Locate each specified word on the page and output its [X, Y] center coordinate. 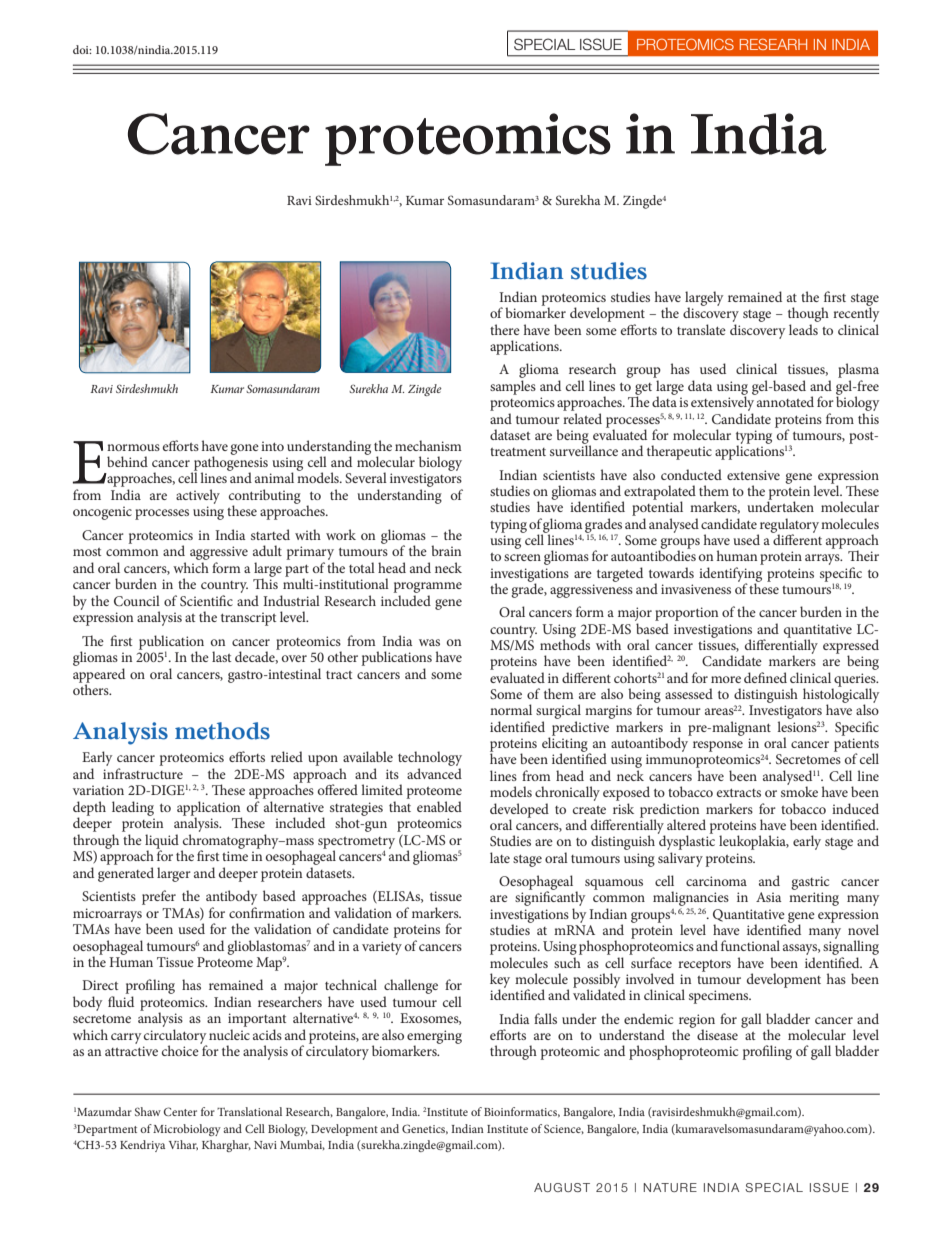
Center [180, 1111]
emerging [434, 1038]
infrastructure [143, 773]
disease [717, 1034]
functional [750, 945]
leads [803, 329]
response [718, 746]
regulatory [788, 526]
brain [446, 550]
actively [198, 496]
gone [245, 449]
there [505, 329]
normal [511, 709]
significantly [550, 899]
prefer [159, 897]
